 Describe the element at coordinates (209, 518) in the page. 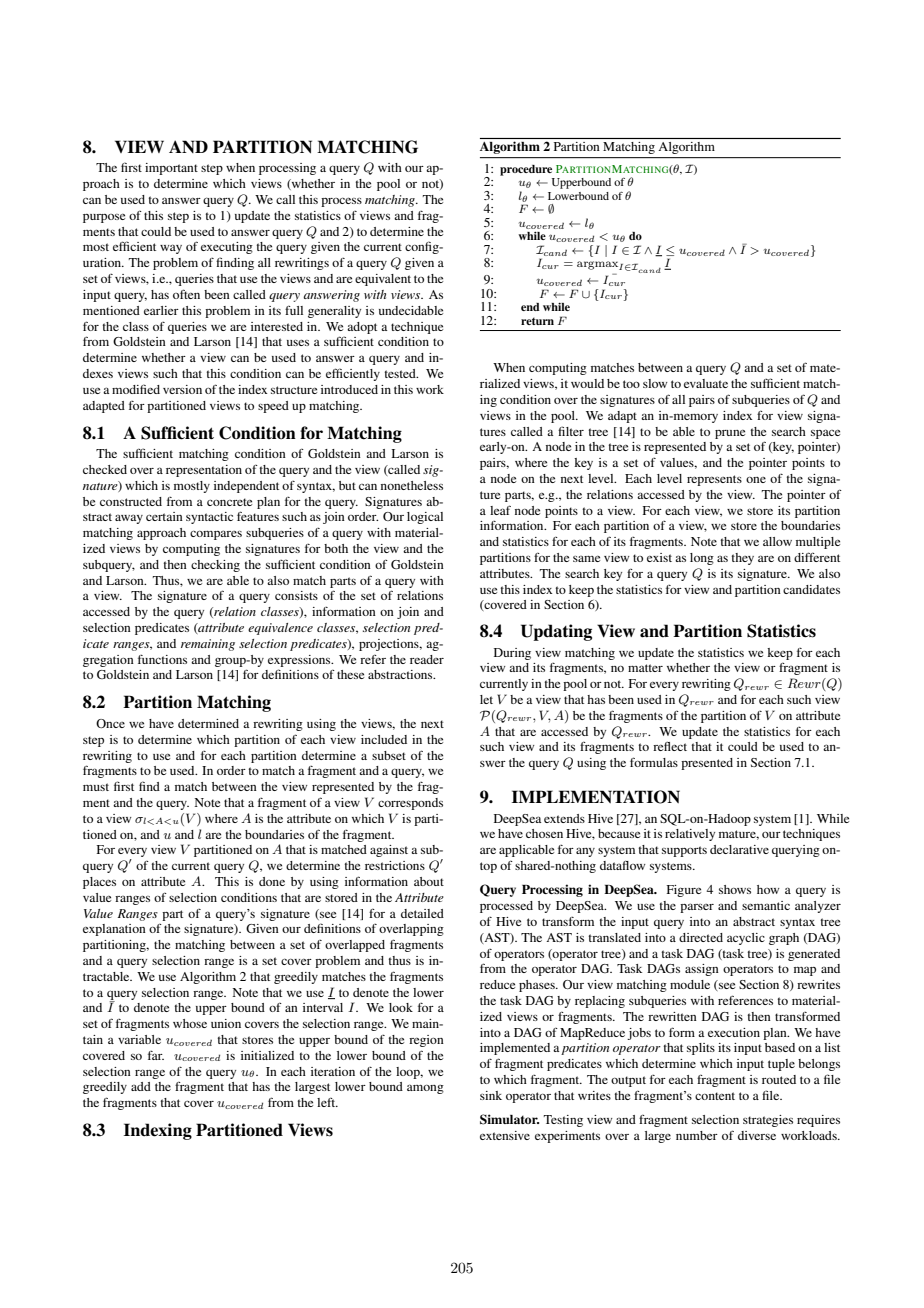

I see `syntactic` at that location.
